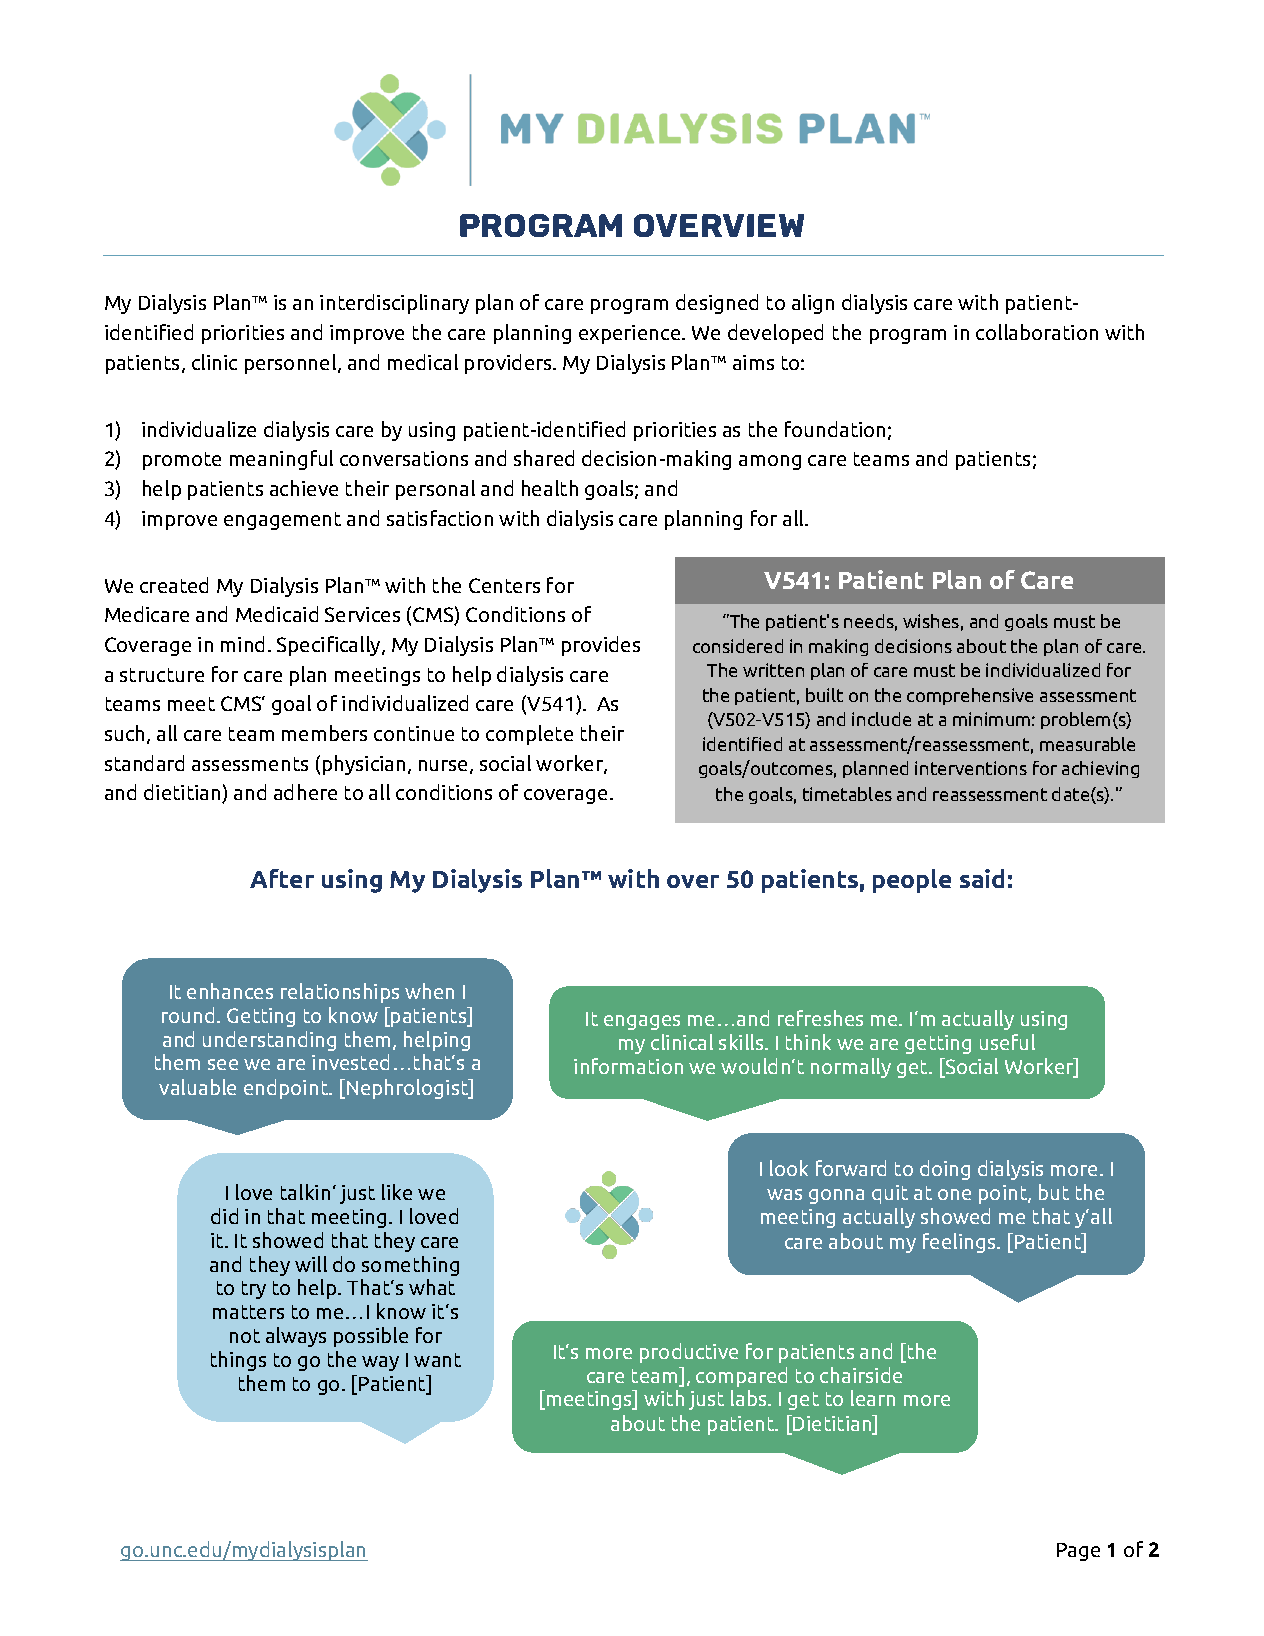  What do you see at coordinates (238, 1361) in the document?
I see `things` at bounding box center [238, 1361].
